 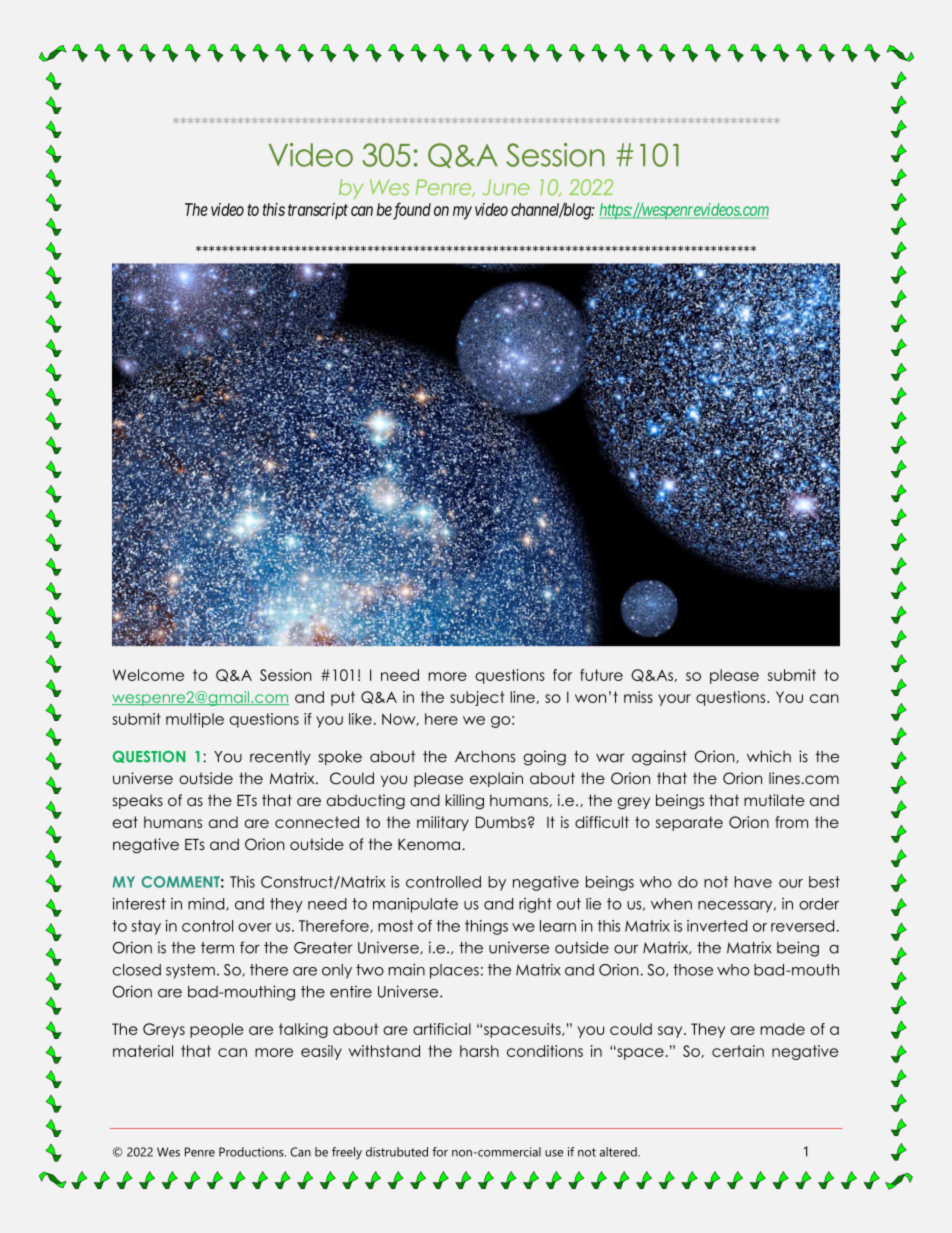 I want to click on Welcome, so click(x=148, y=675).
